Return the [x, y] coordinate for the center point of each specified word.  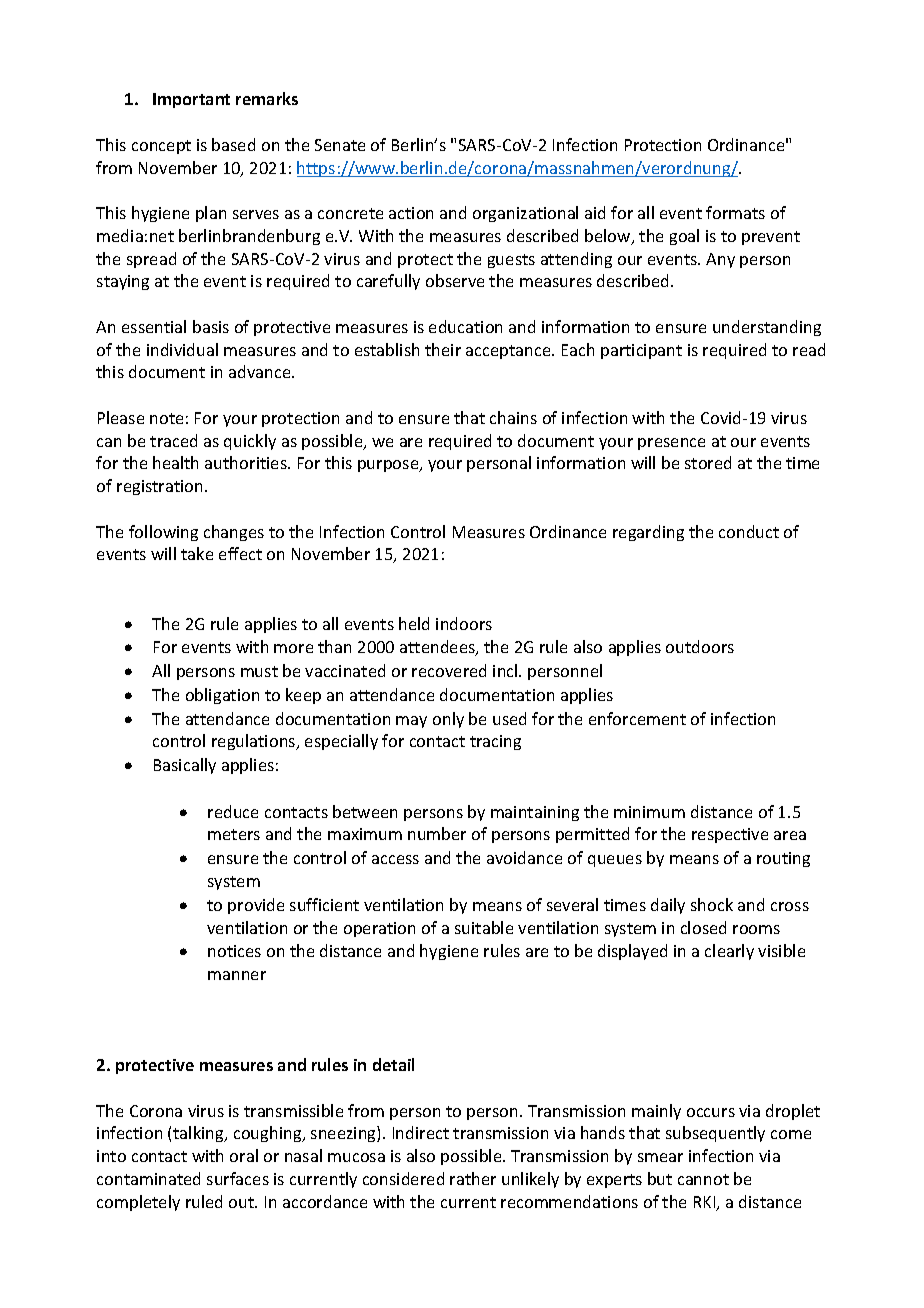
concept [161, 147]
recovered [449, 670]
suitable [484, 927]
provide [256, 906]
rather [473, 1178]
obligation [222, 696]
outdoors [700, 646]
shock [712, 904]
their [443, 349]
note [166, 418]
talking [199, 1134]
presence [671, 444]
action [411, 213]
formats [735, 212]
